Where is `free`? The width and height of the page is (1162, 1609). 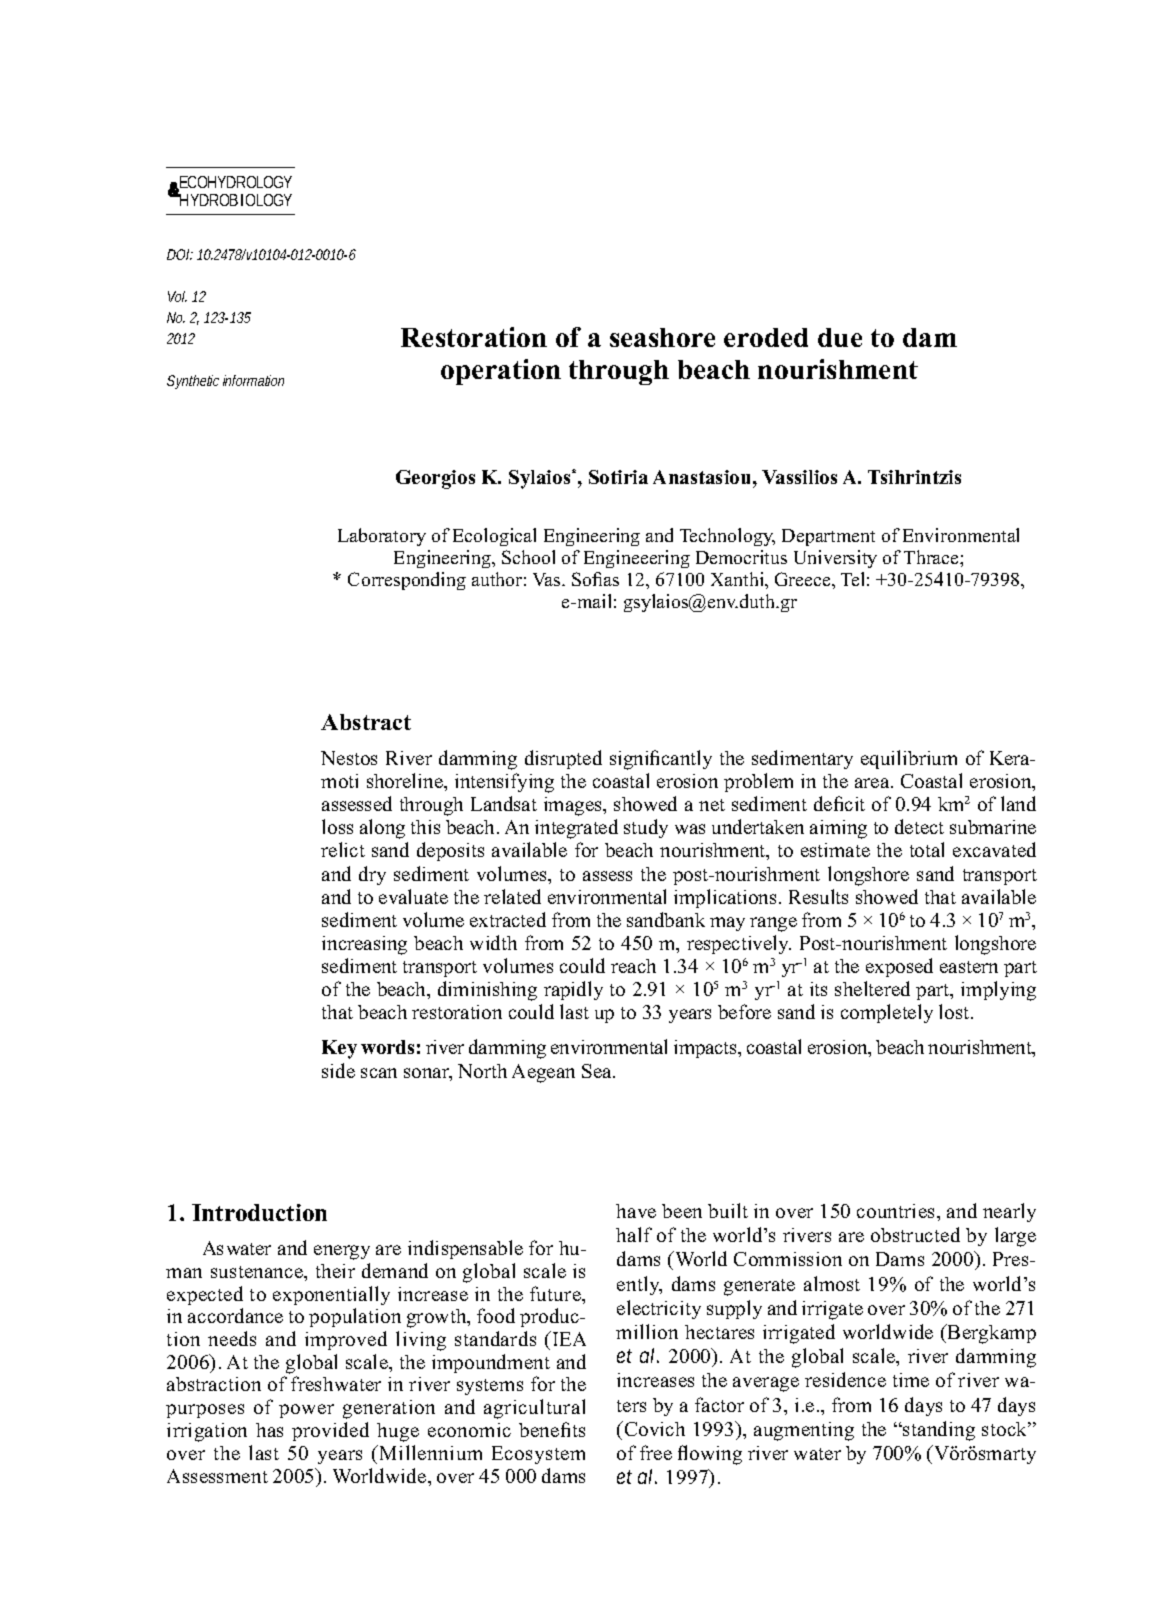
free is located at coordinates (656, 1452).
